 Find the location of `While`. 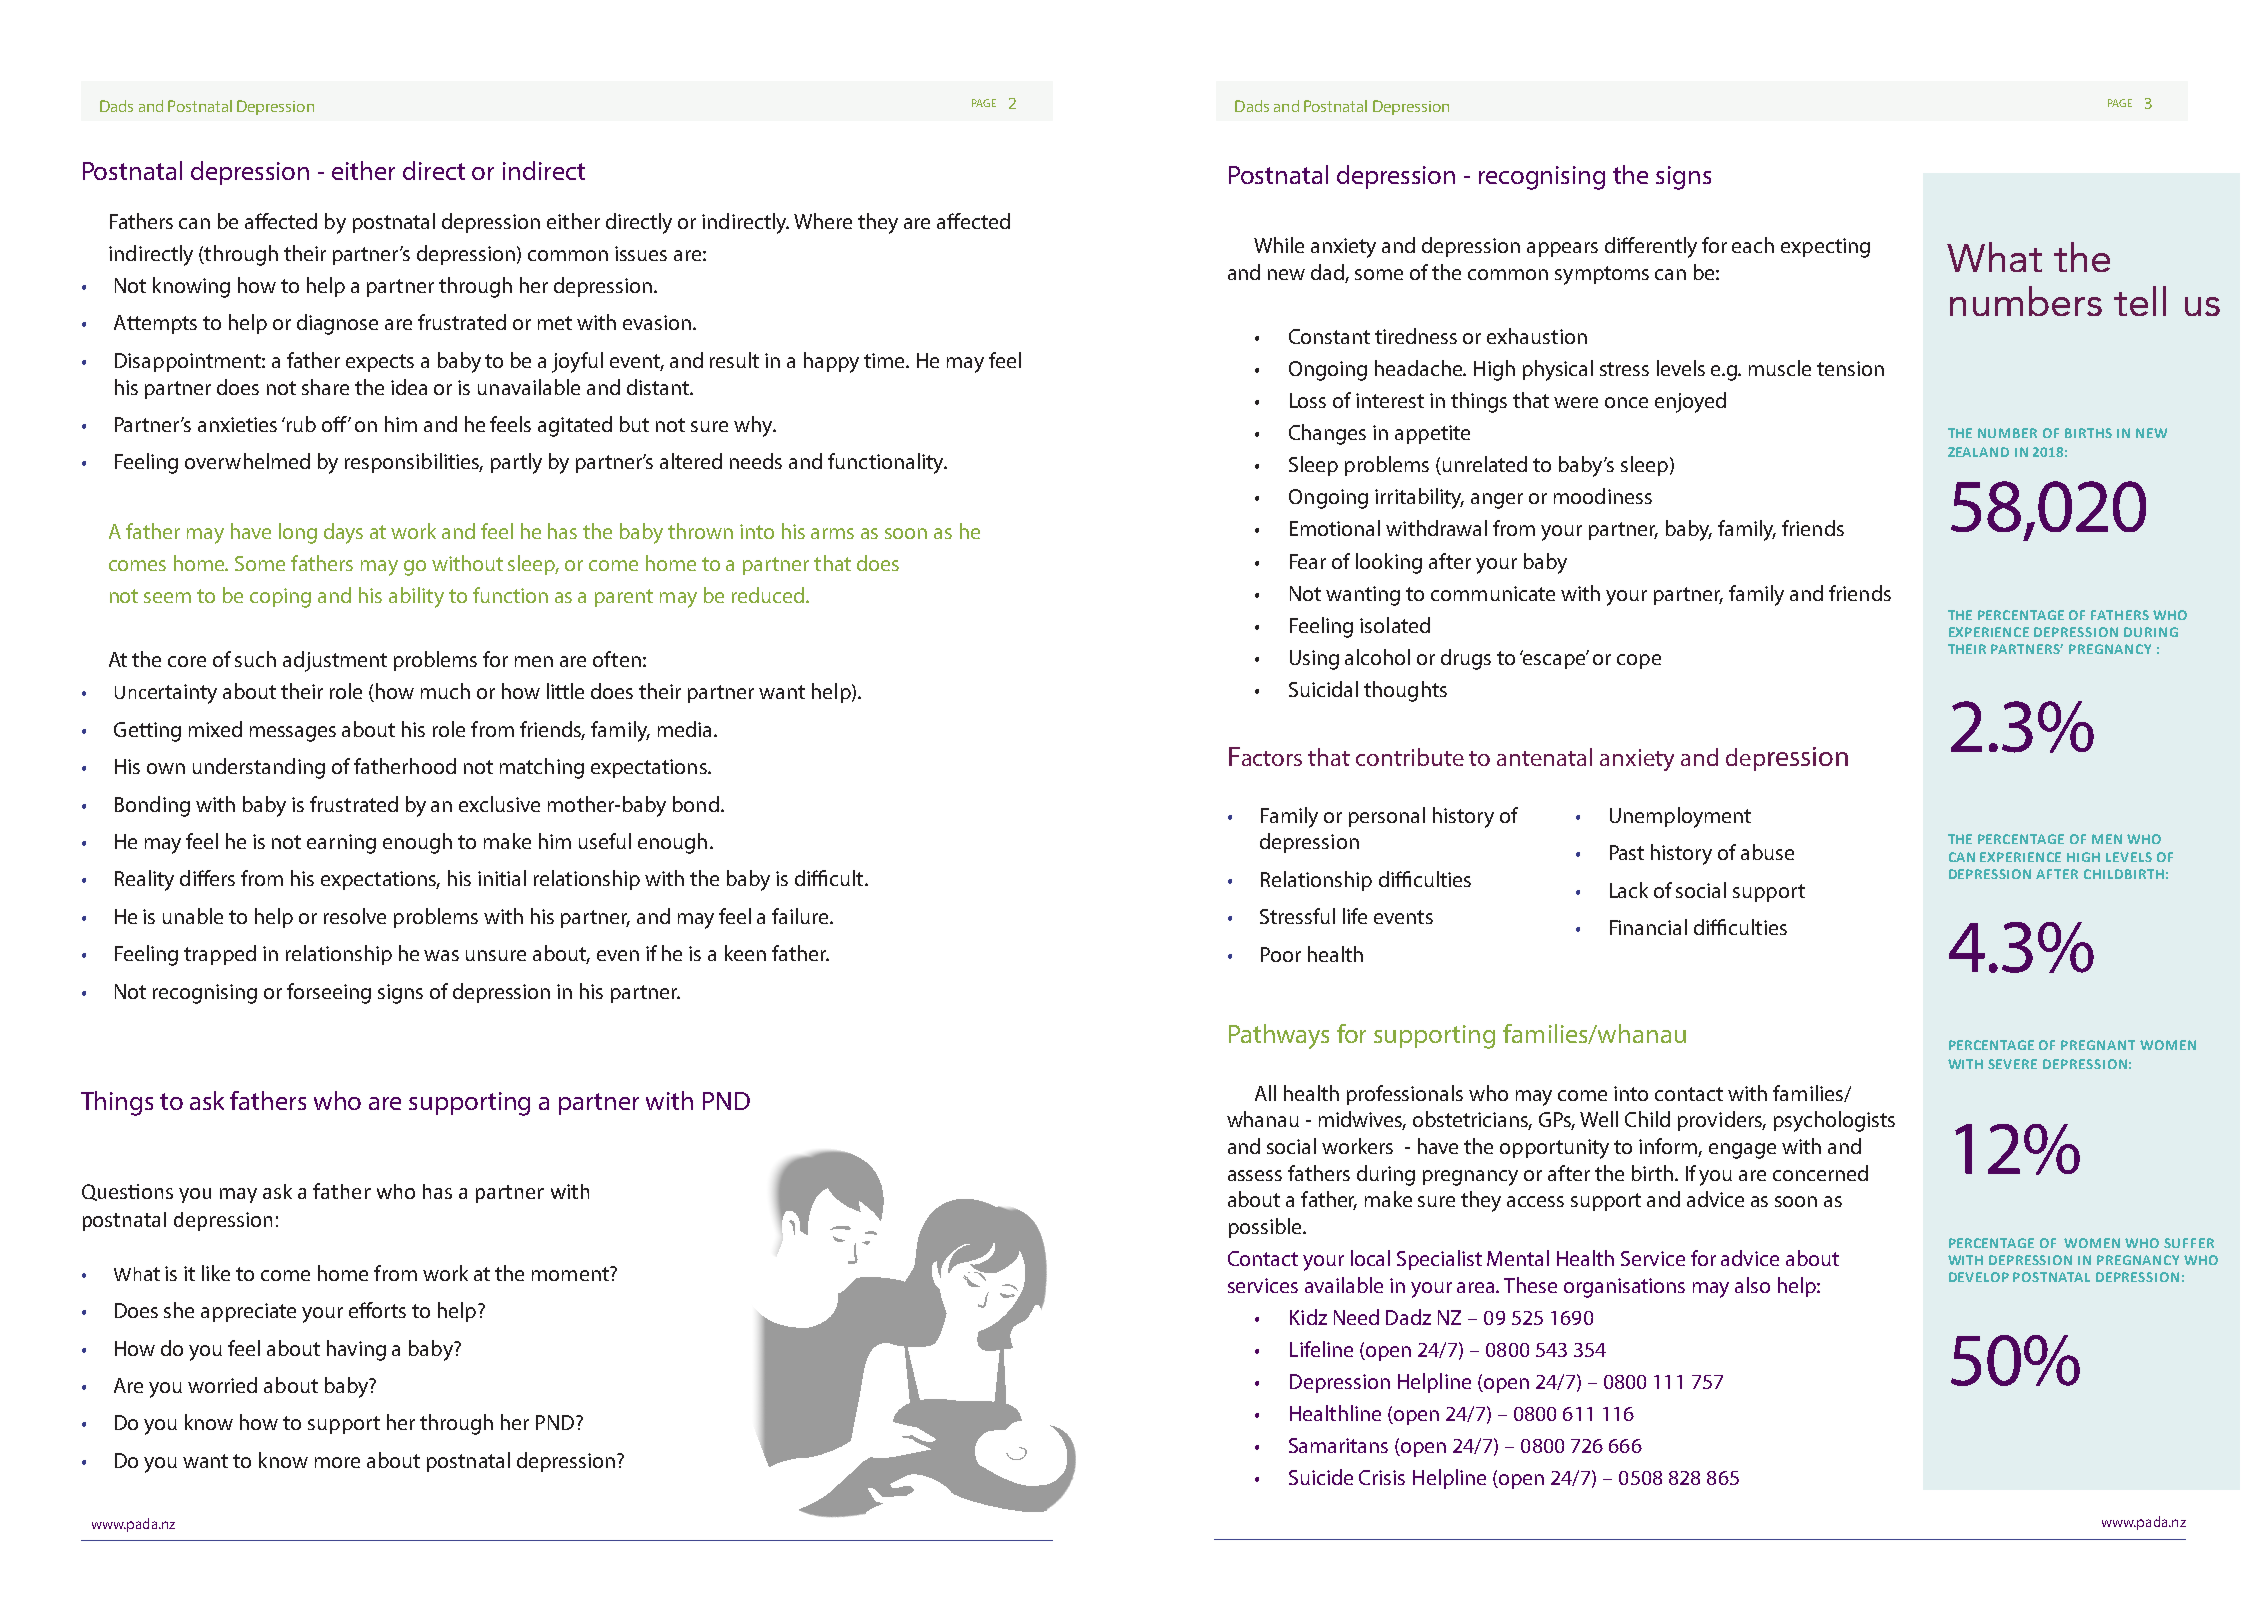

While is located at coordinates (1279, 245).
